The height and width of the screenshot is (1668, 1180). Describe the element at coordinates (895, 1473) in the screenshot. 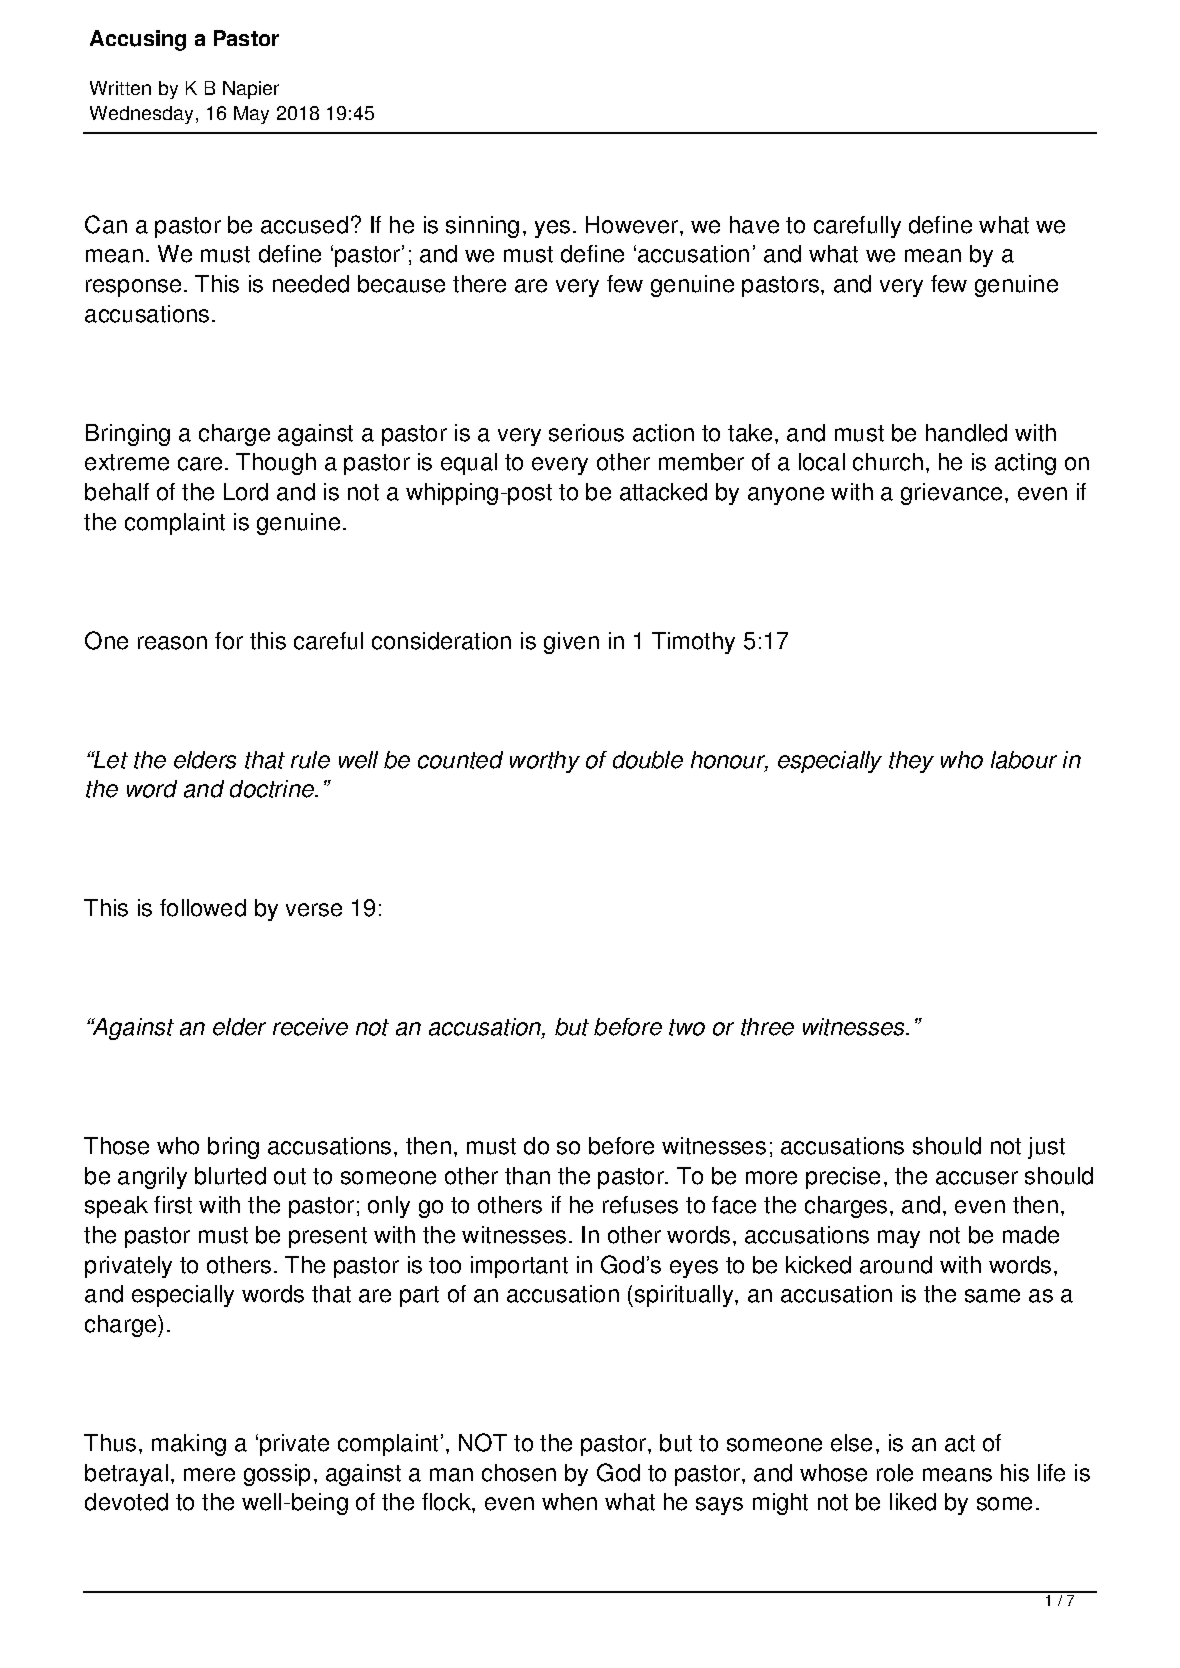

I see `role` at that location.
